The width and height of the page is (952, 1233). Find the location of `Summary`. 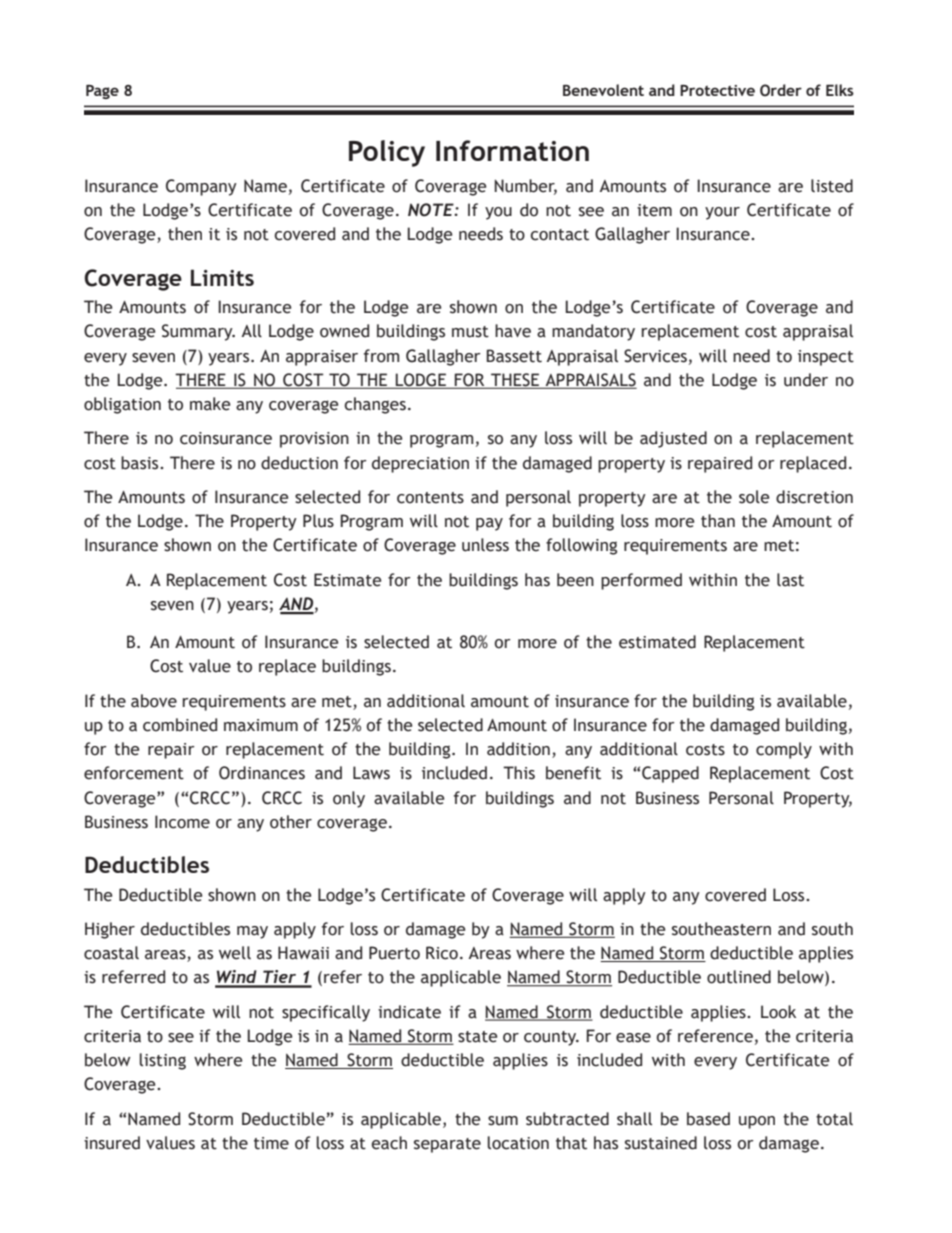

Summary is located at coordinates (198, 332).
